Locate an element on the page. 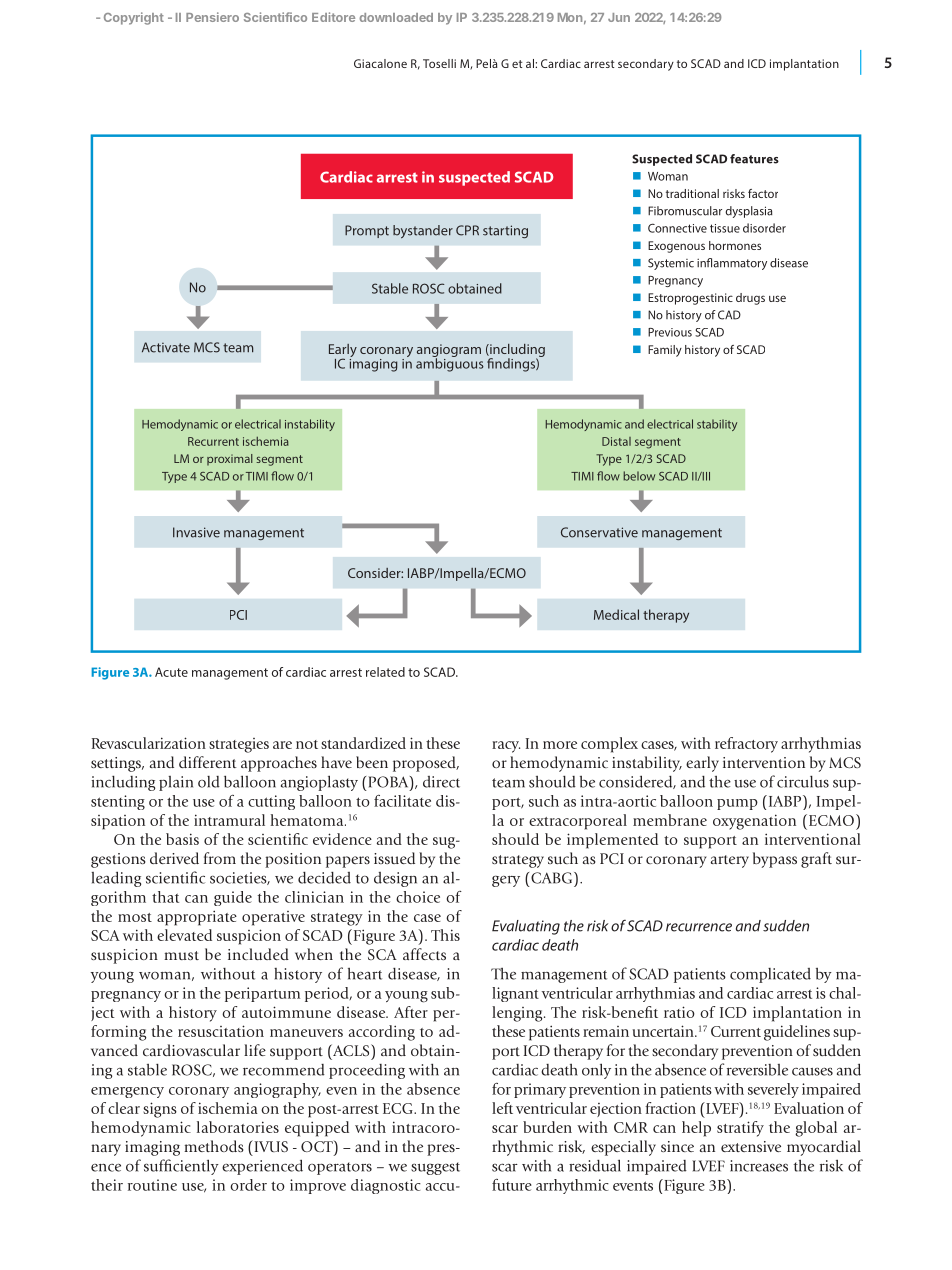 The width and height of the page is (952, 1270). Family is located at coordinates (665, 351).
